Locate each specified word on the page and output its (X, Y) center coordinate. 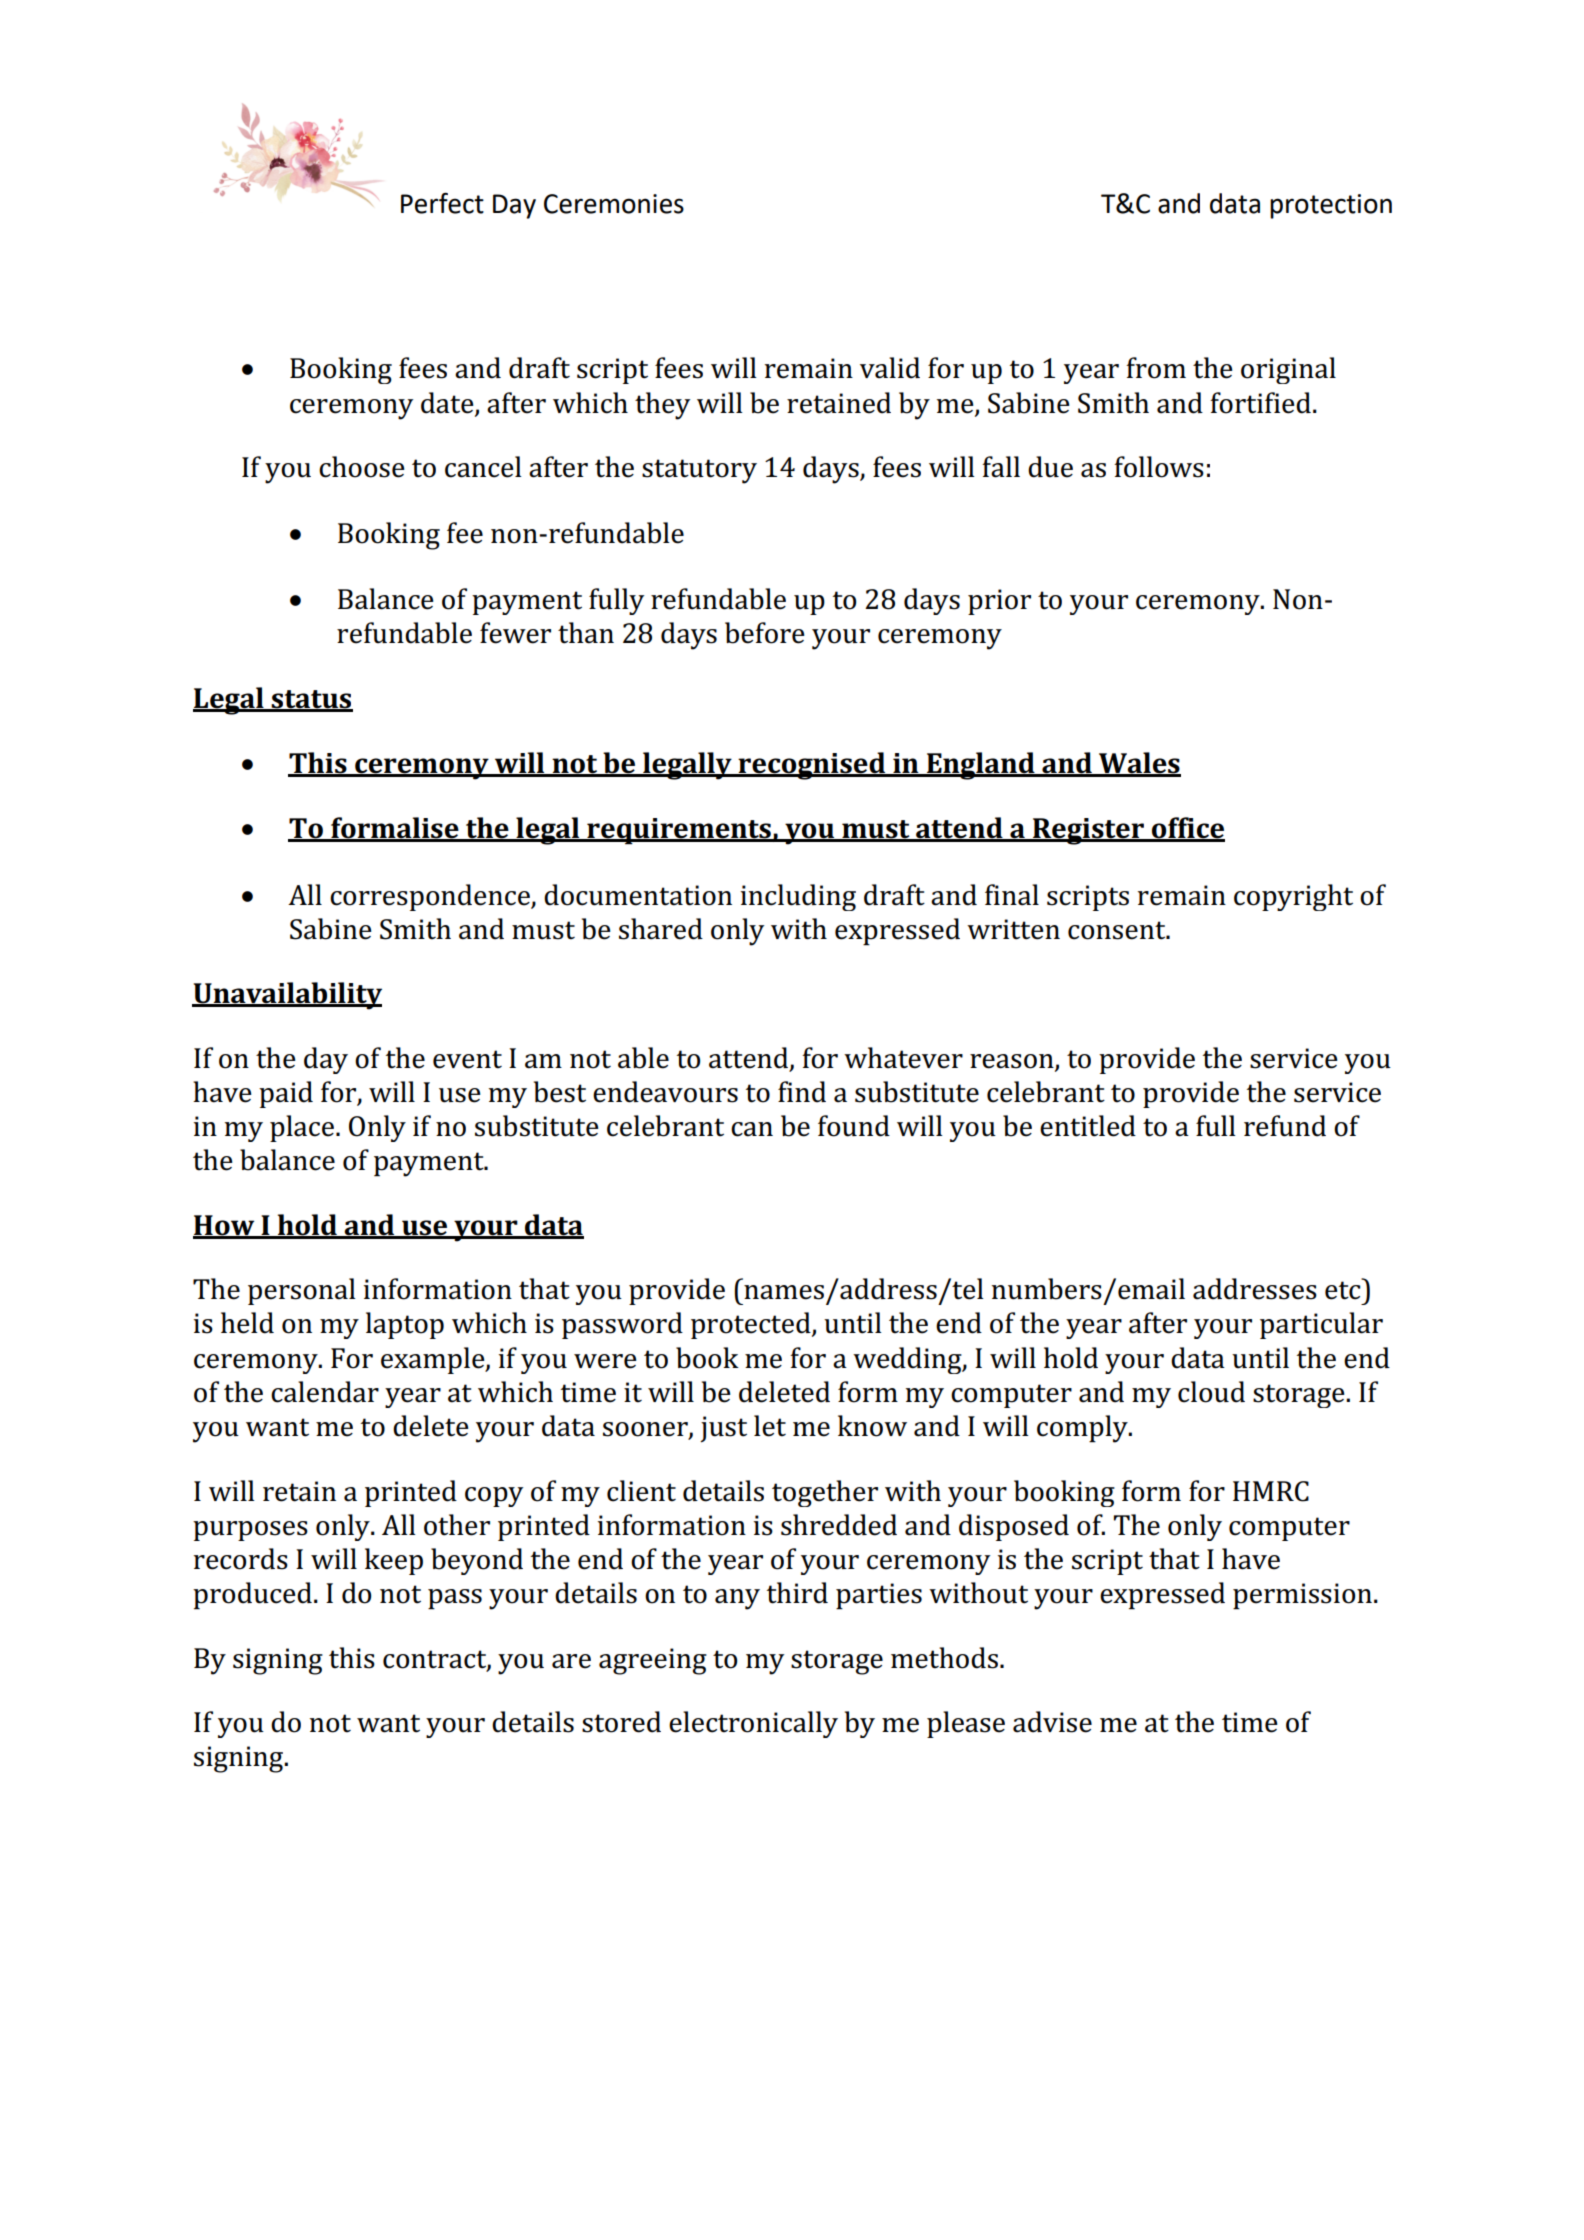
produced (252, 1596)
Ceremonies (614, 204)
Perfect (442, 203)
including (798, 897)
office (1187, 829)
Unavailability (287, 996)
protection (1331, 206)
